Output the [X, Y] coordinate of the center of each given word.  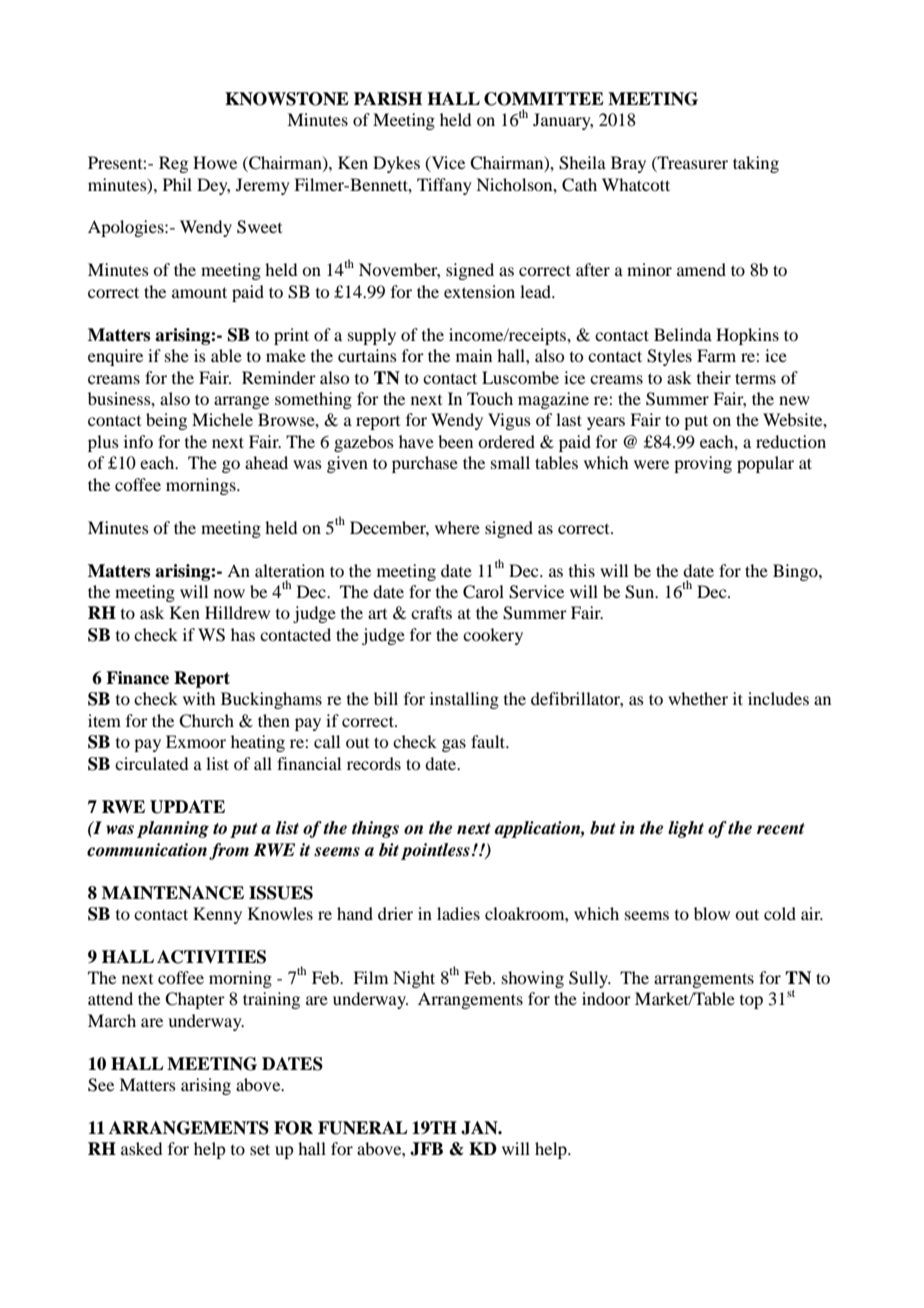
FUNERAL [363, 1128]
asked [141, 1148]
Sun [641, 592]
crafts [431, 612]
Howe [215, 162]
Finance [137, 678]
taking [756, 164]
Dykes [396, 164]
